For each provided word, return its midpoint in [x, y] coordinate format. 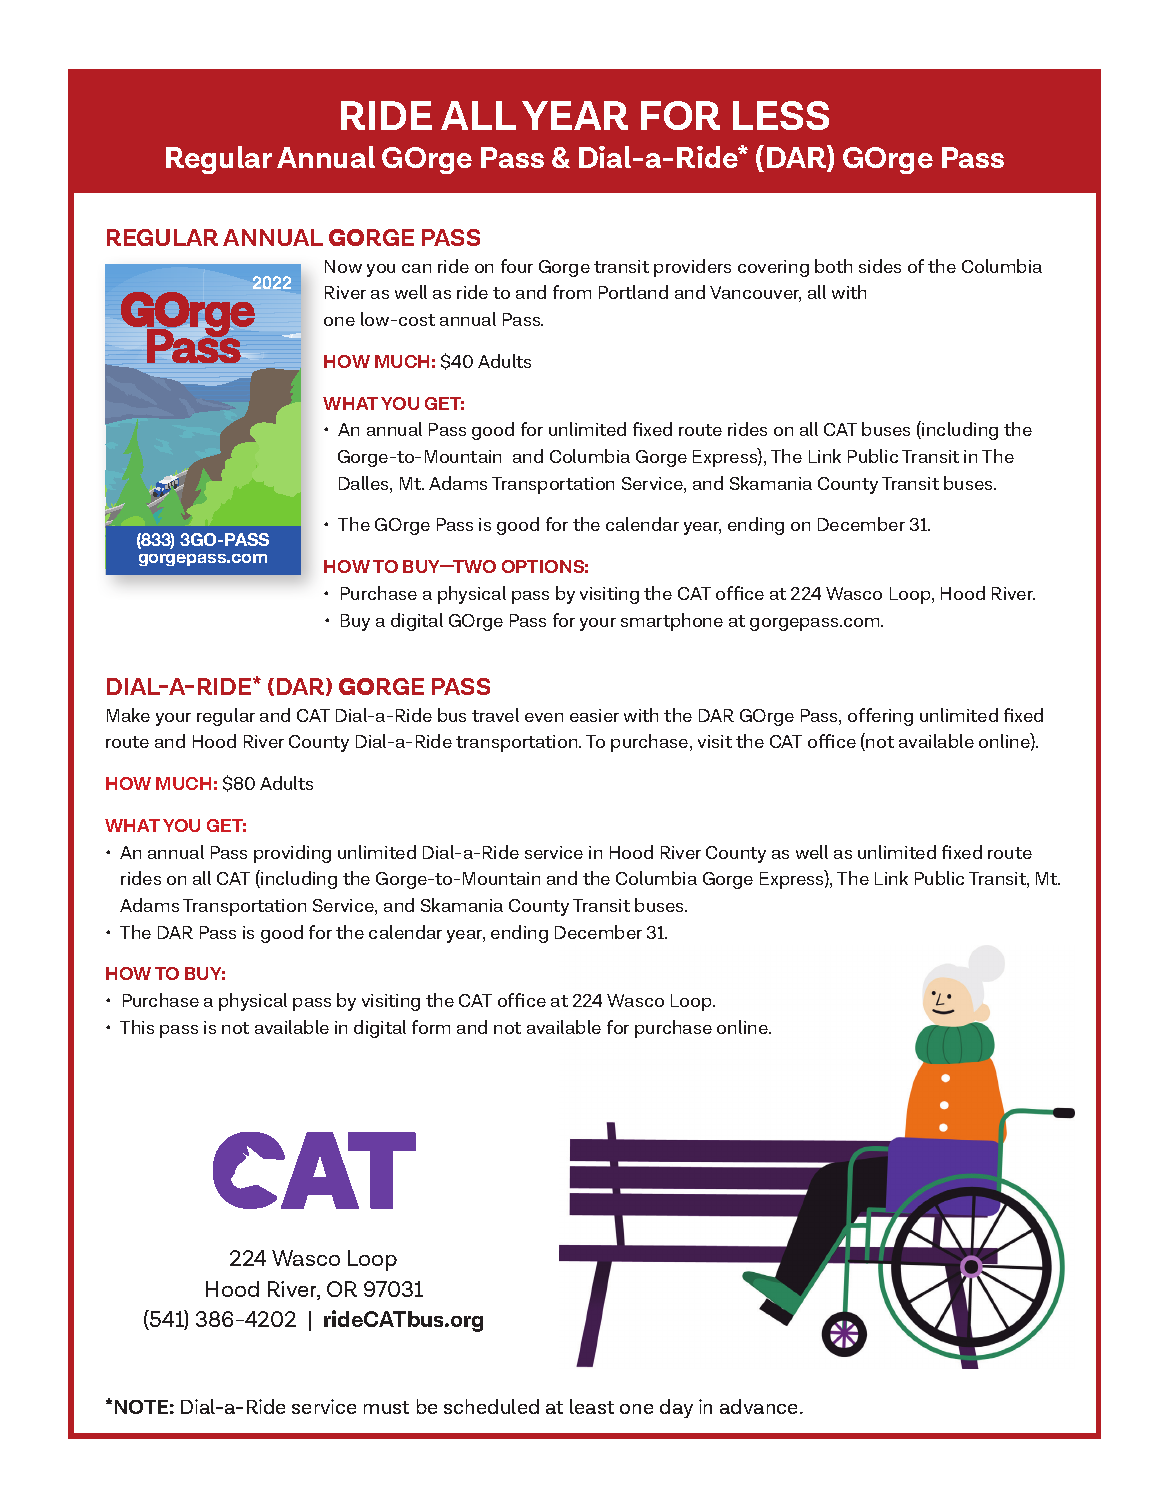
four [517, 266]
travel [495, 715]
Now [343, 266]
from [572, 292]
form [431, 1027]
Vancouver [755, 294]
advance [760, 1406]
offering [880, 717]
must [386, 1407]
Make [128, 715]
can [416, 268]
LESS [781, 115]
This [137, 1027]
